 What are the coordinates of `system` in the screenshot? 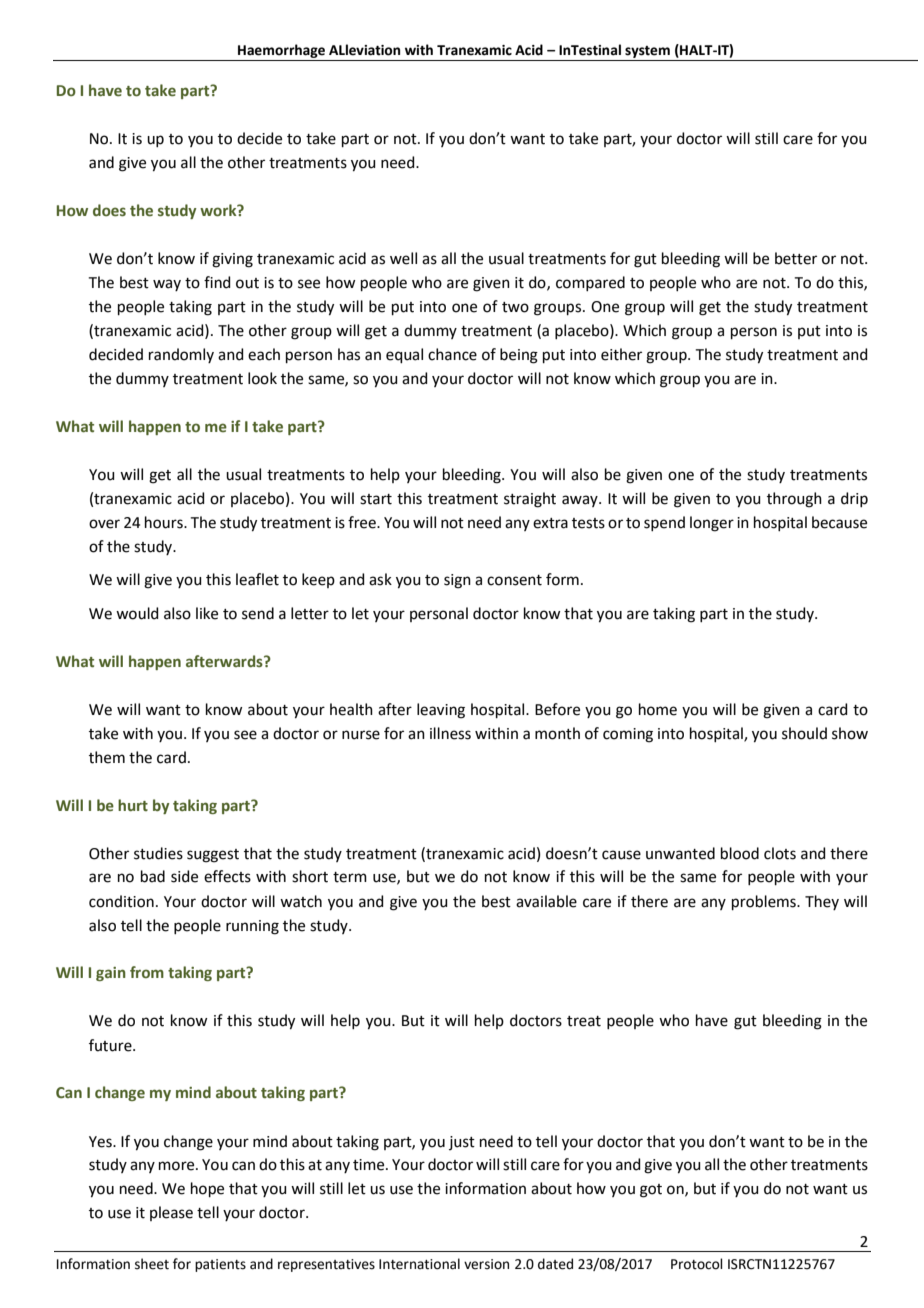 It's located at (647, 52).
